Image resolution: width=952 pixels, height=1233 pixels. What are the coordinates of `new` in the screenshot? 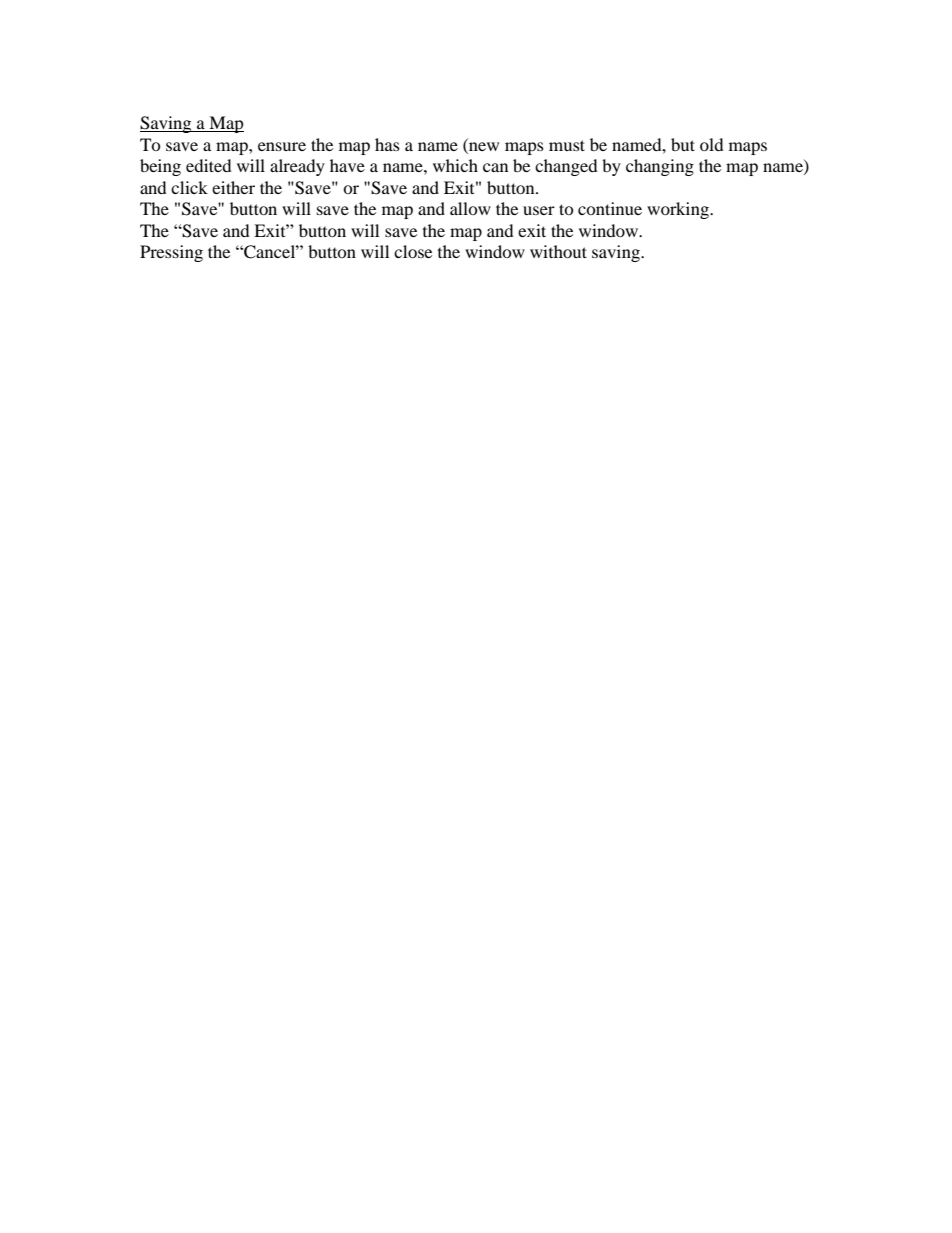 It's located at (484, 146).
